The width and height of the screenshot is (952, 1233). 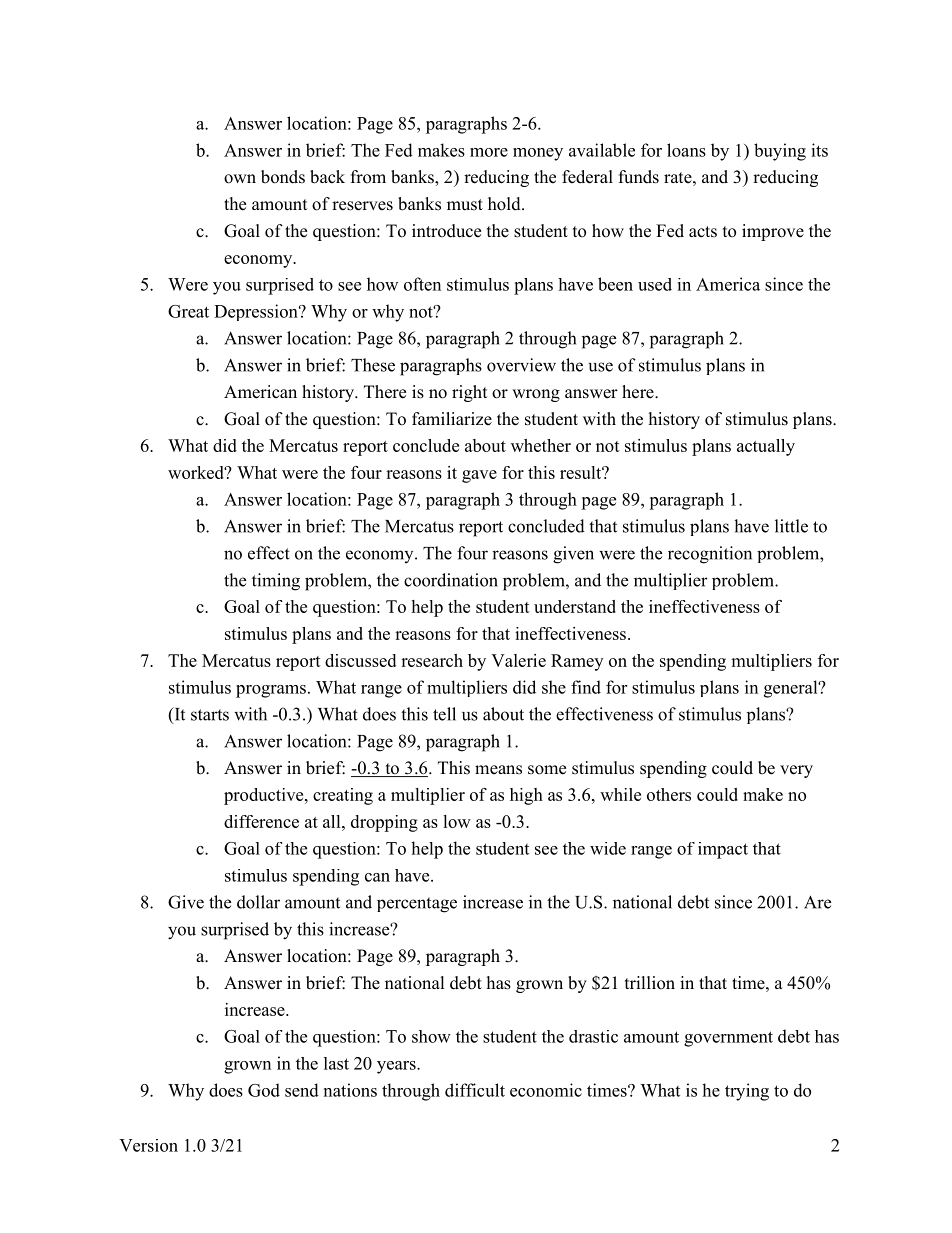 I want to click on impact, so click(x=723, y=850).
